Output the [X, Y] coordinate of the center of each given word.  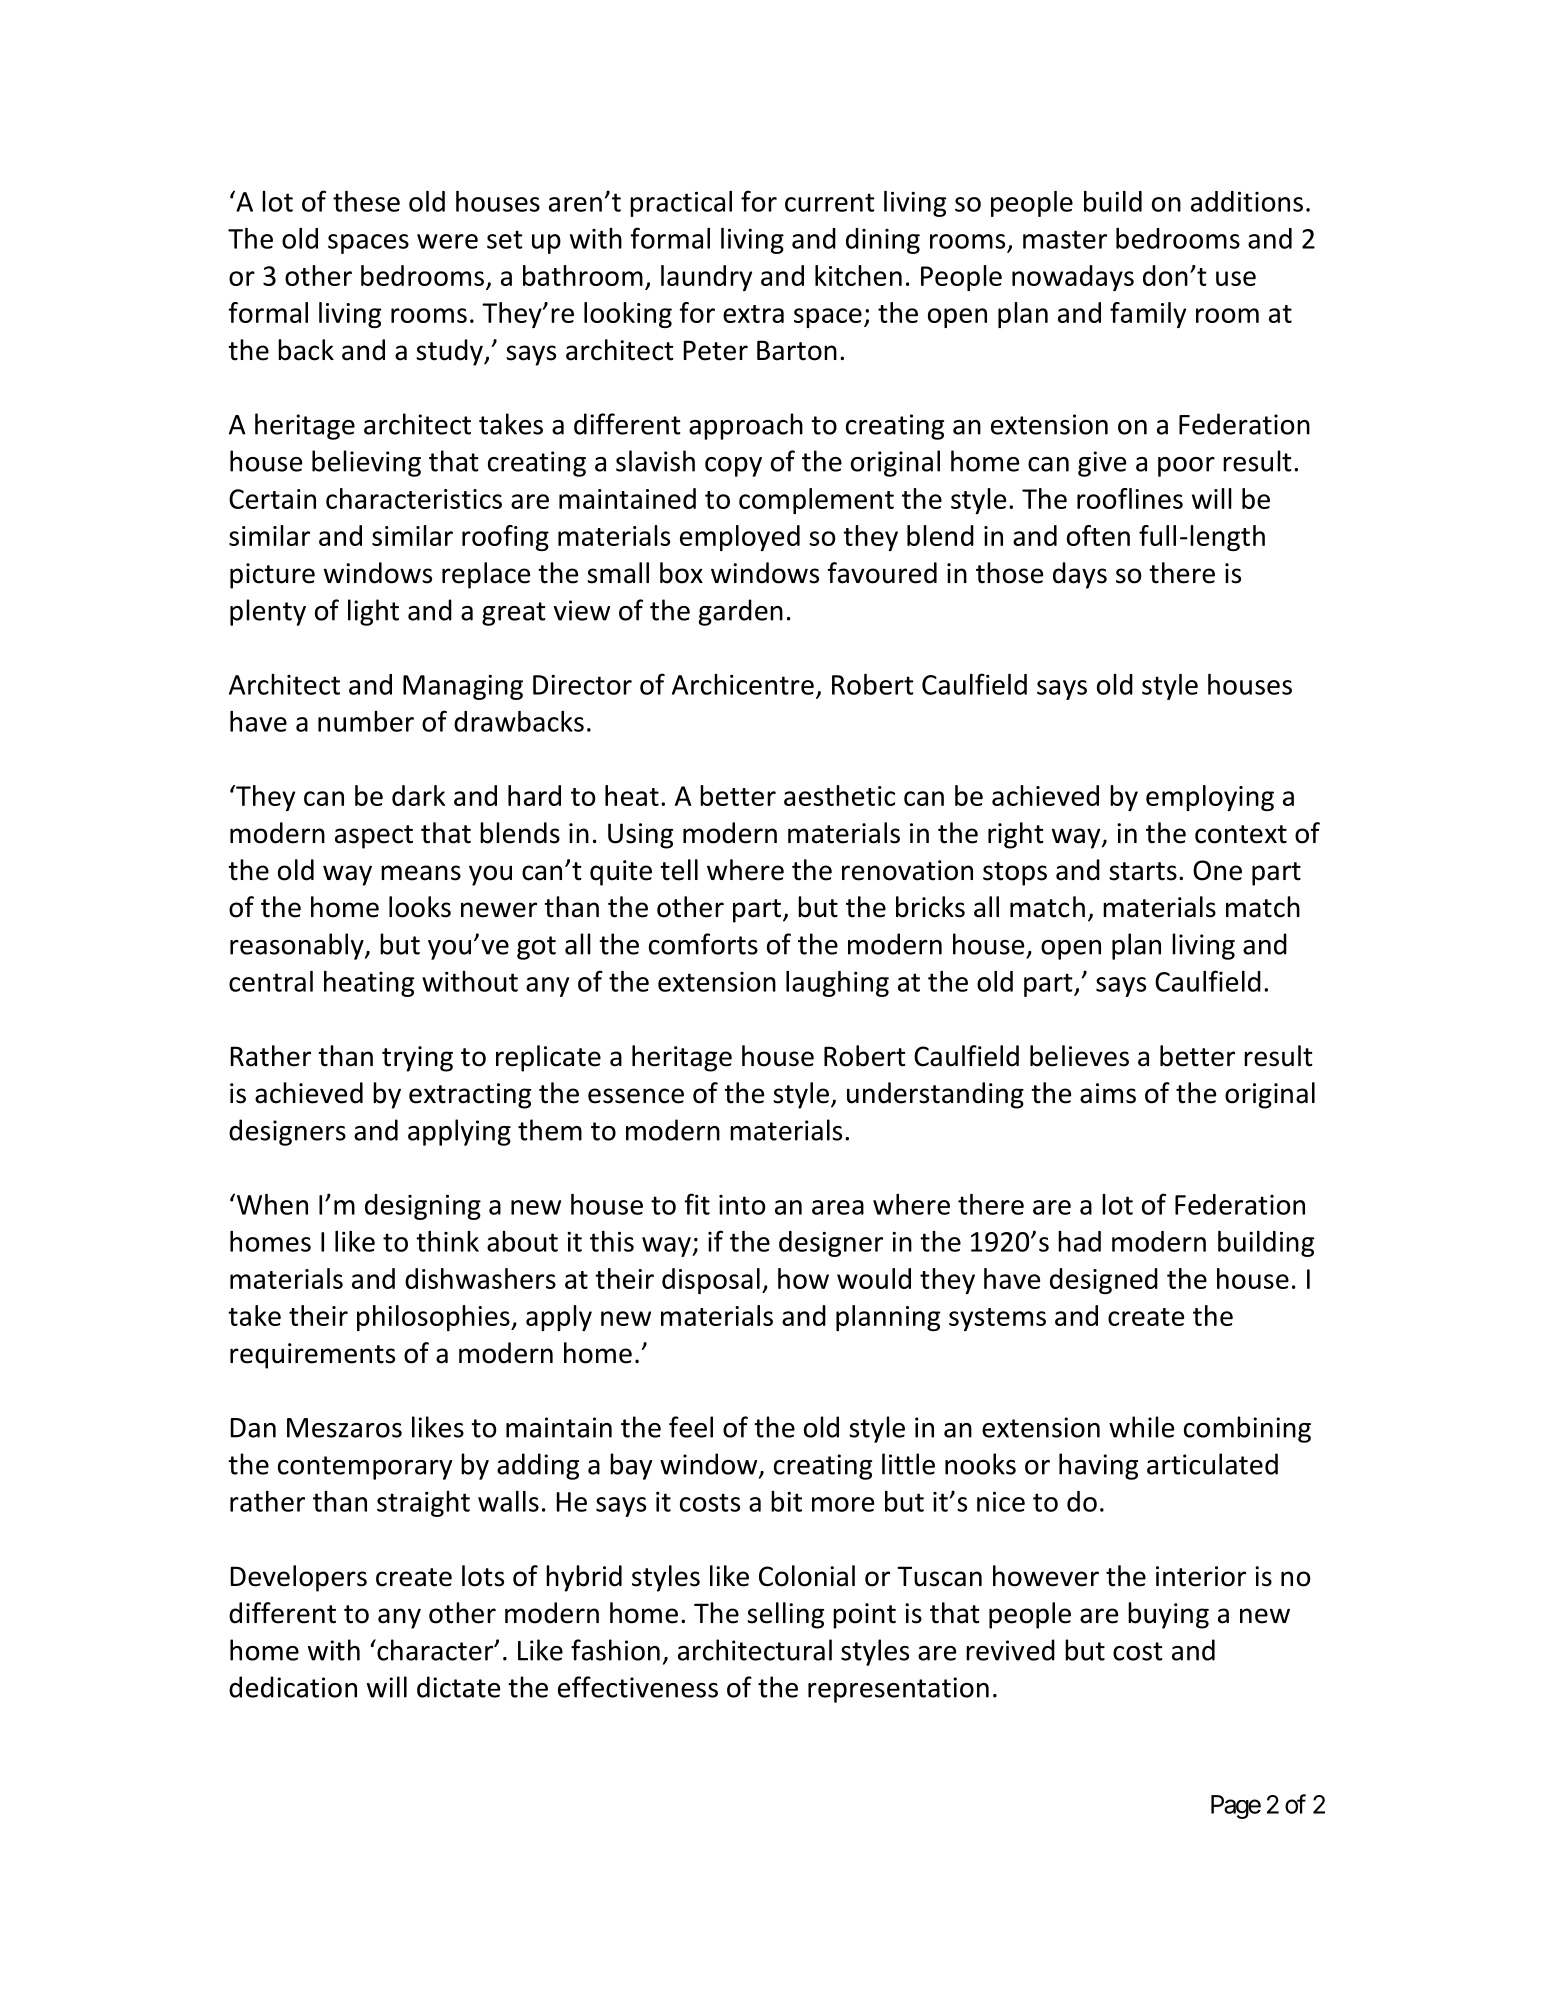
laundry [706, 278]
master [1065, 239]
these [366, 201]
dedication [293, 1687]
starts [1143, 871]
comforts [703, 944]
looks [420, 907]
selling [785, 1615]
